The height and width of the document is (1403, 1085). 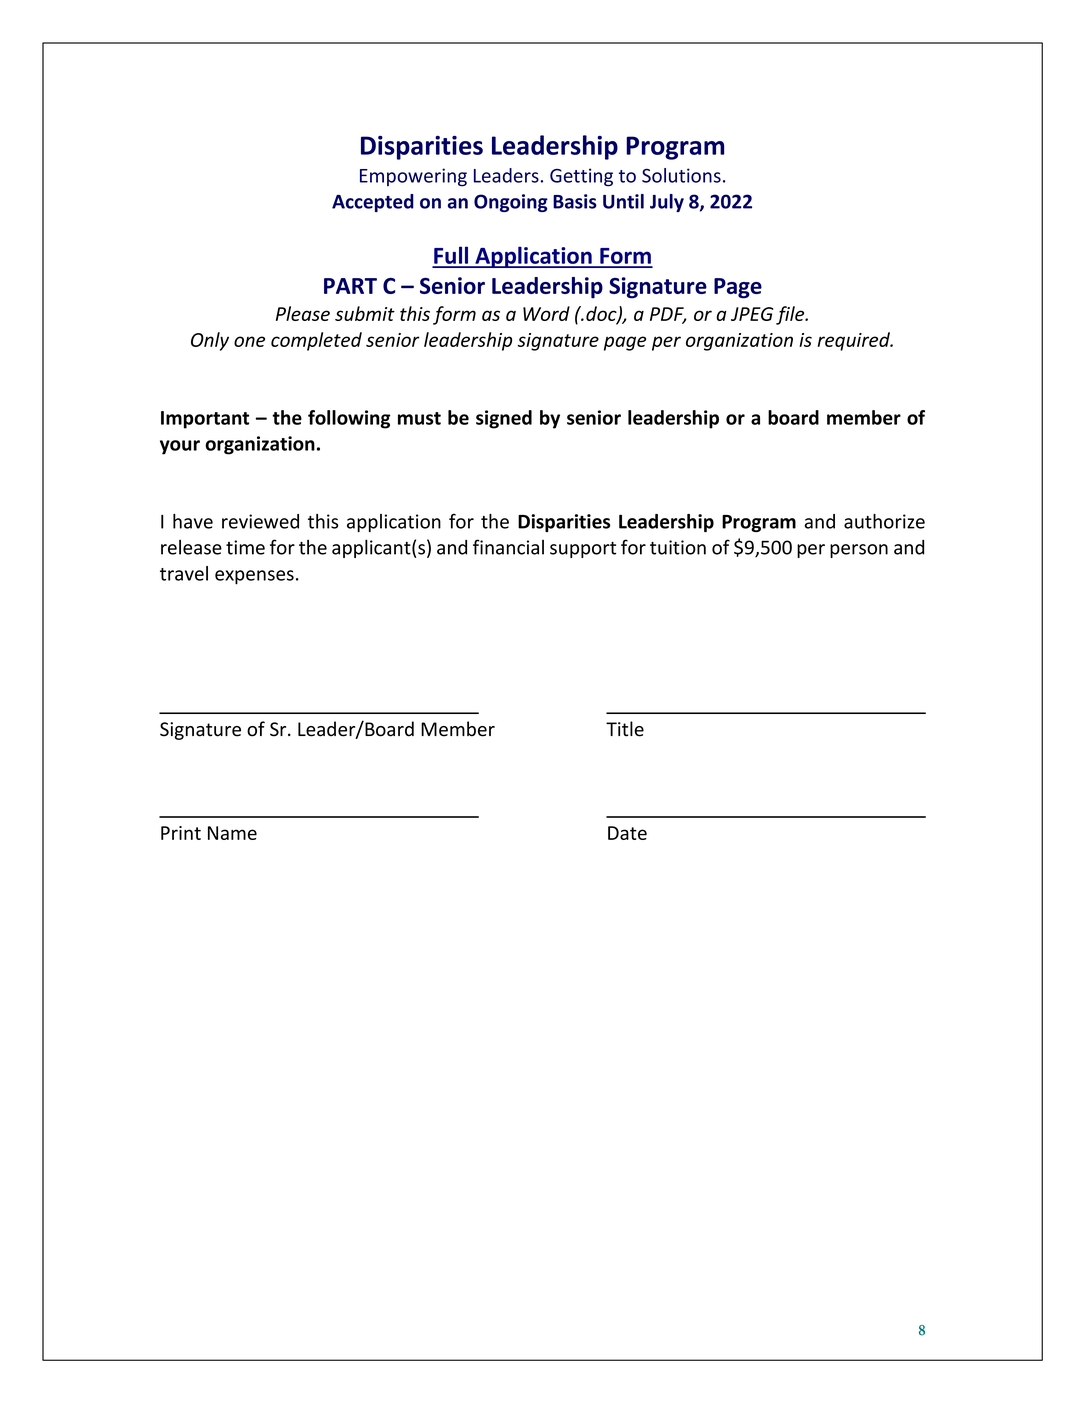 I want to click on reviewed, so click(x=260, y=521).
